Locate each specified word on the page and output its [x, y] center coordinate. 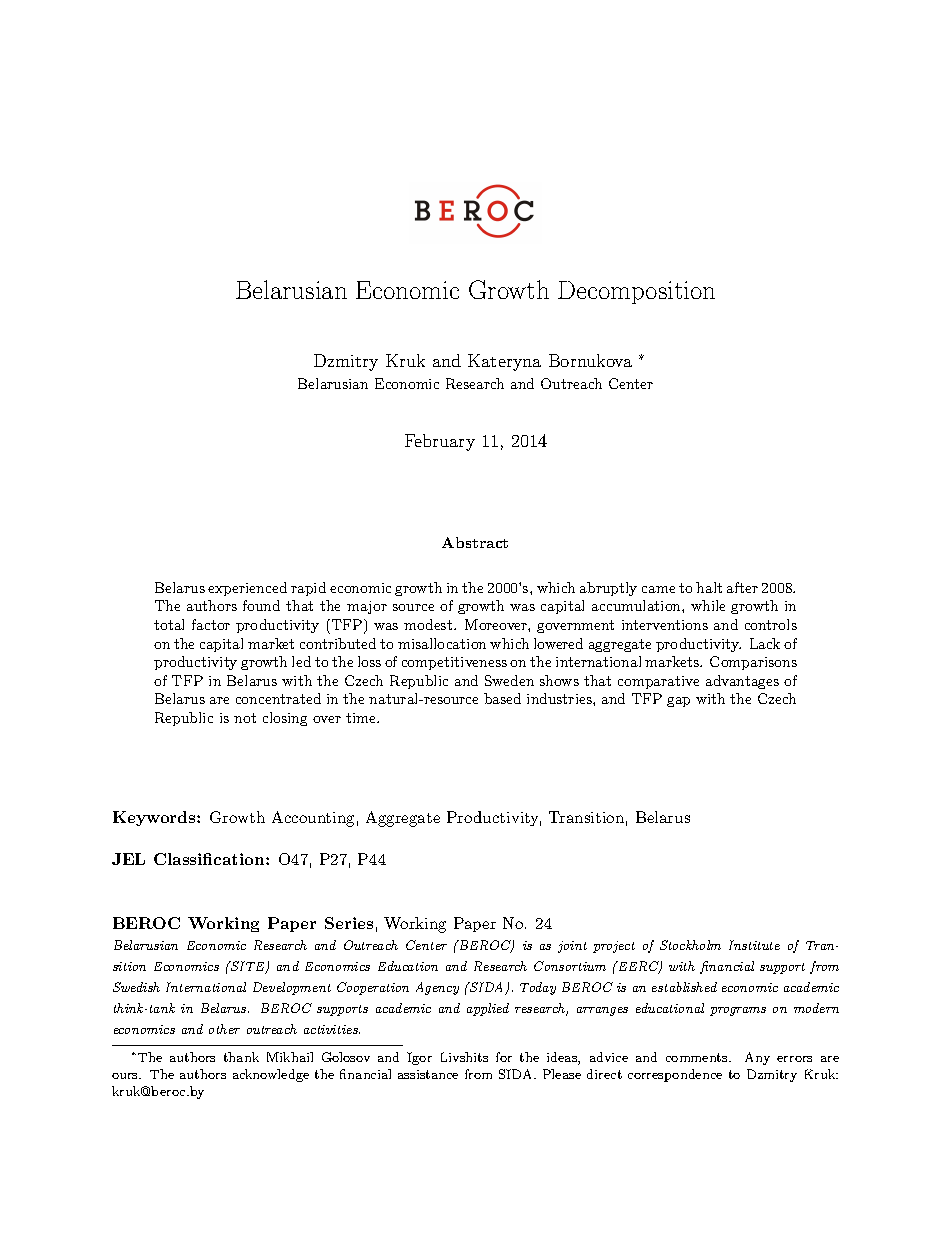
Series [349, 923]
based [502, 698]
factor [211, 624]
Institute [754, 945]
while [708, 605]
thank [241, 1057]
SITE [248, 967]
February [440, 442]
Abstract [475, 542]
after [742, 587]
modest [428, 624]
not [245, 718]
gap [678, 702]
